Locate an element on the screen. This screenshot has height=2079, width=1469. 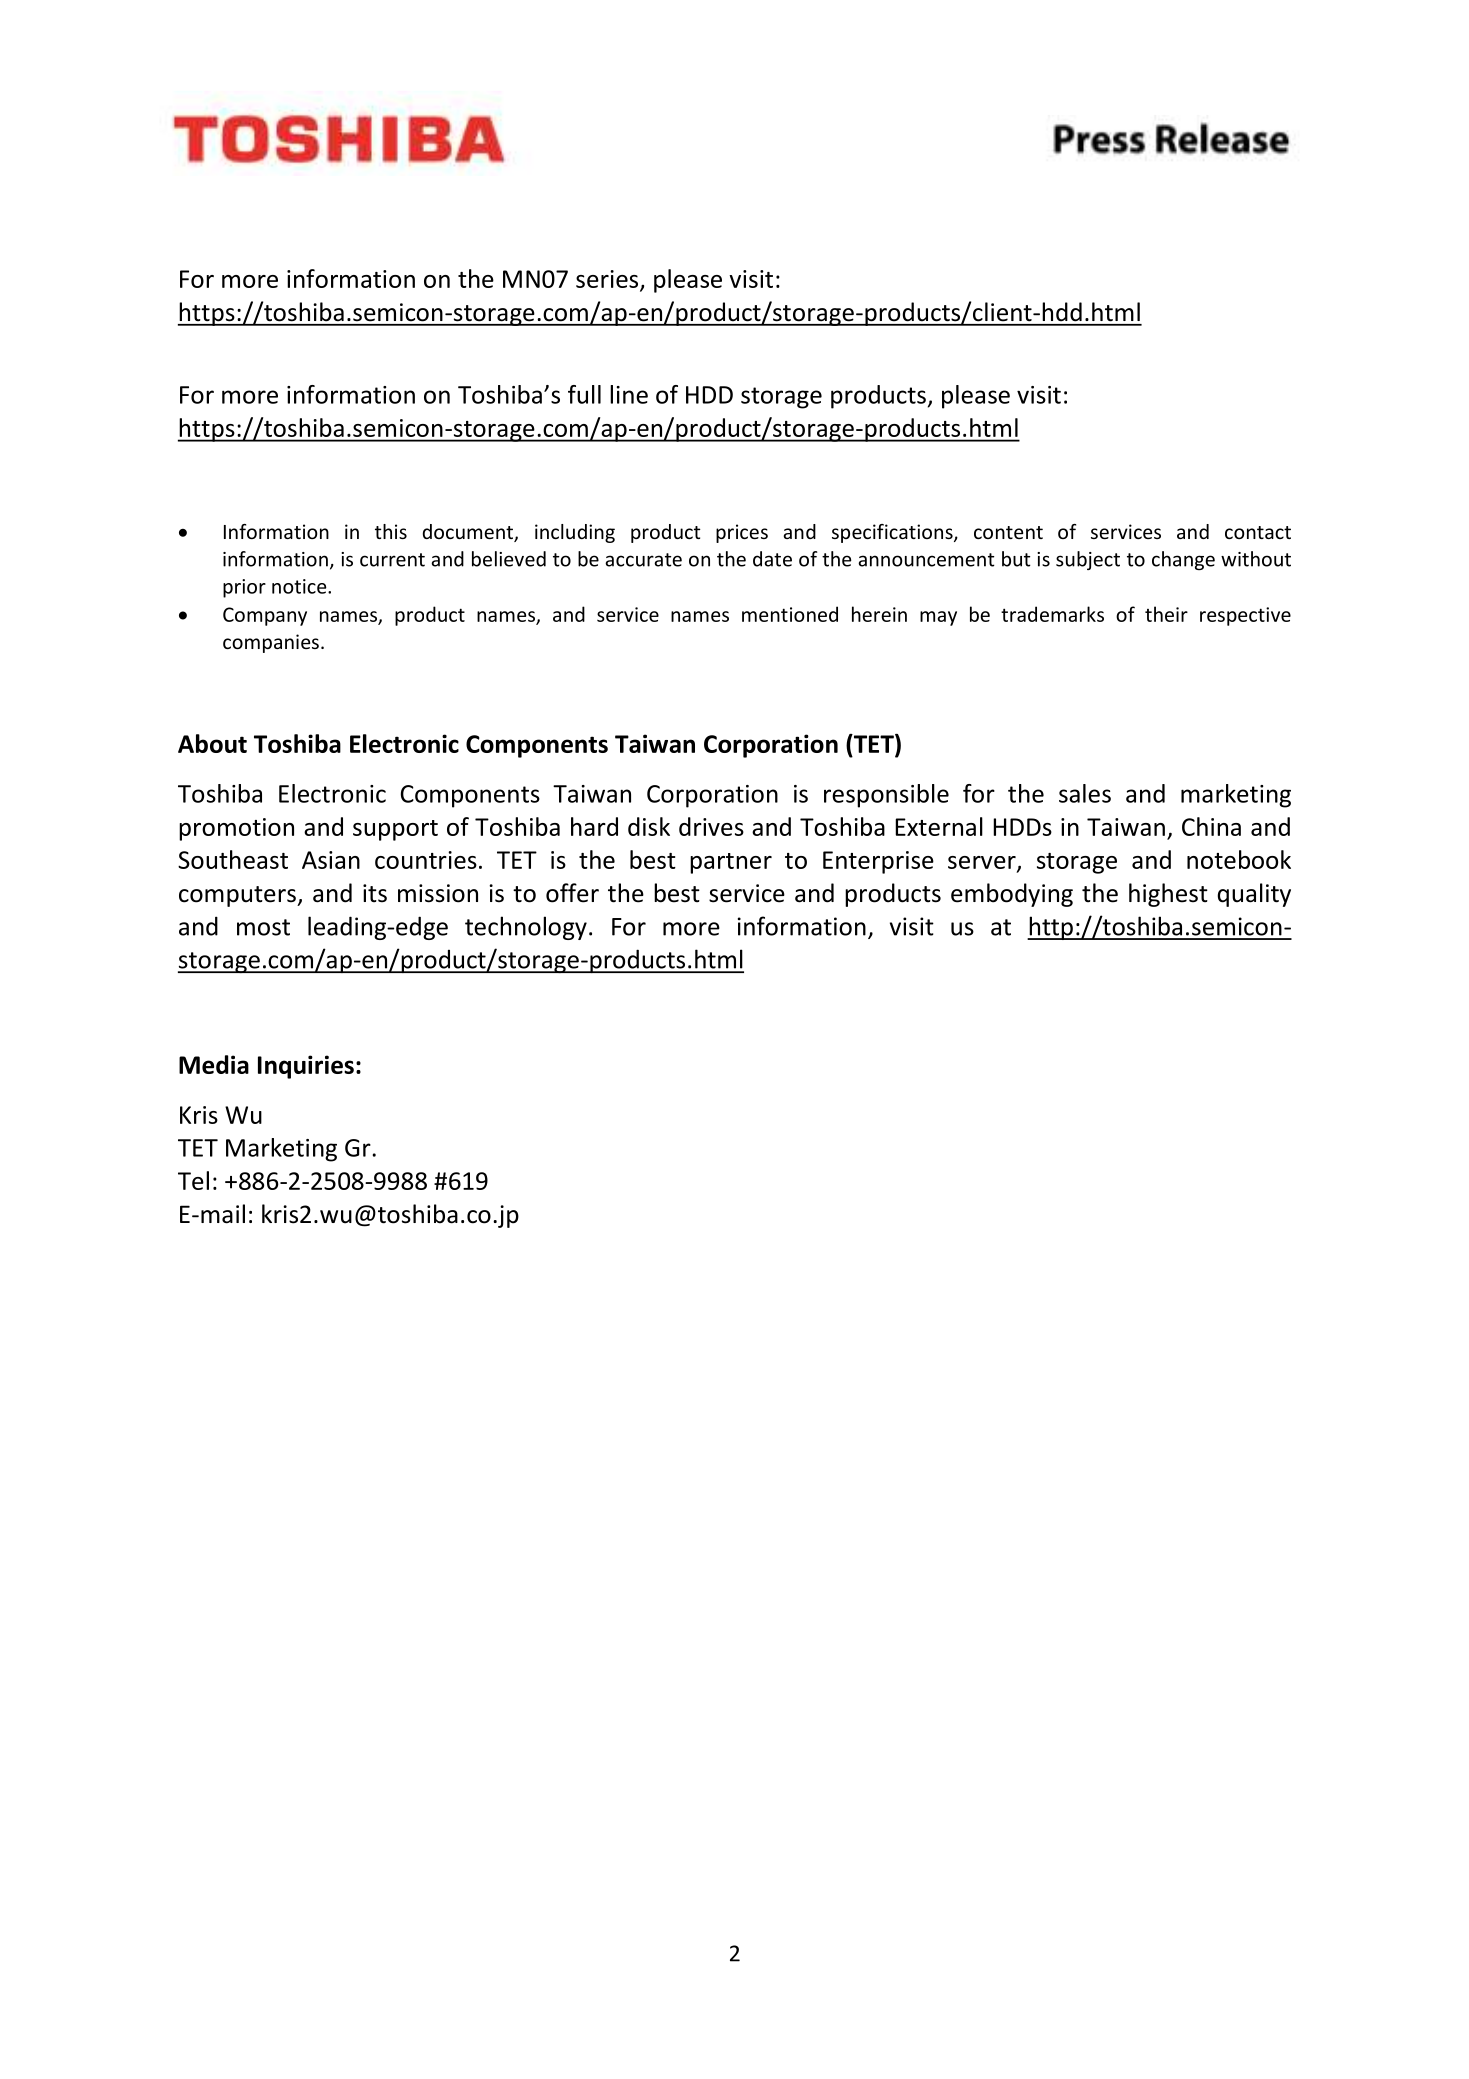
partner is located at coordinates (731, 863).
